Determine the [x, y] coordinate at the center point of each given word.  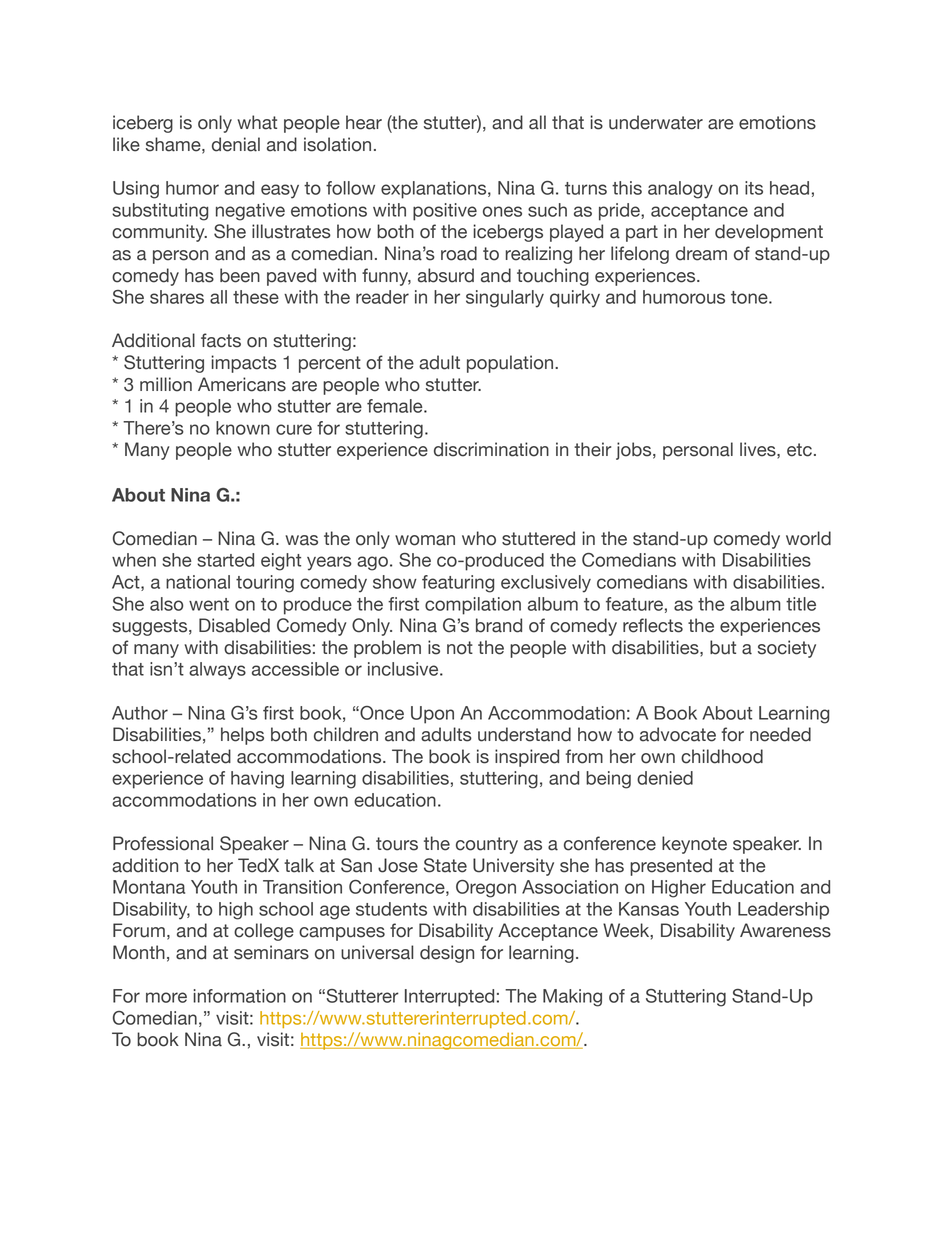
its [754, 188]
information [239, 996]
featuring [458, 584]
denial [236, 144]
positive [445, 212]
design [447, 954]
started [225, 560]
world [808, 538]
